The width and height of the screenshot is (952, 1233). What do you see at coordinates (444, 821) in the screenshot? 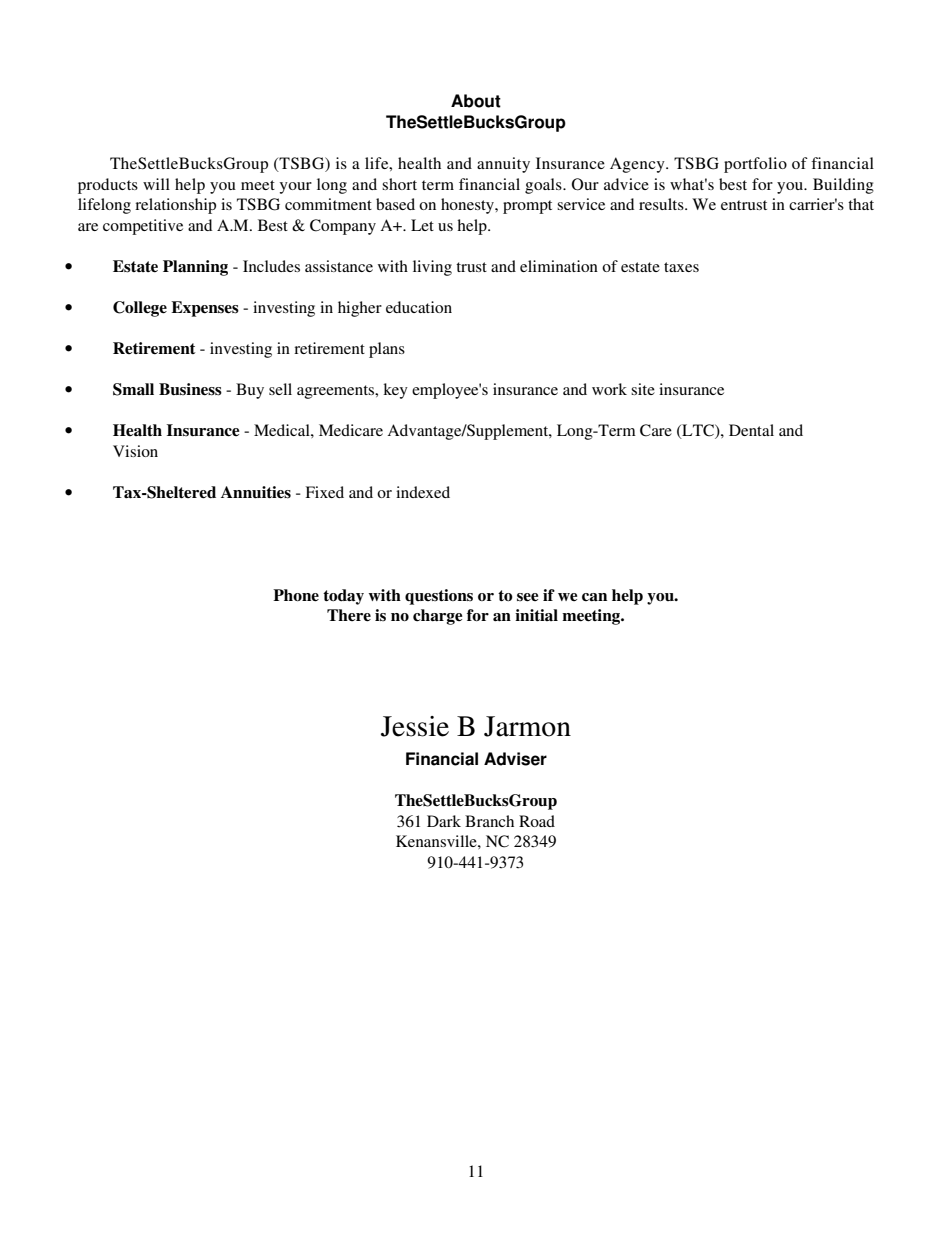
I see `Dark` at bounding box center [444, 821].
